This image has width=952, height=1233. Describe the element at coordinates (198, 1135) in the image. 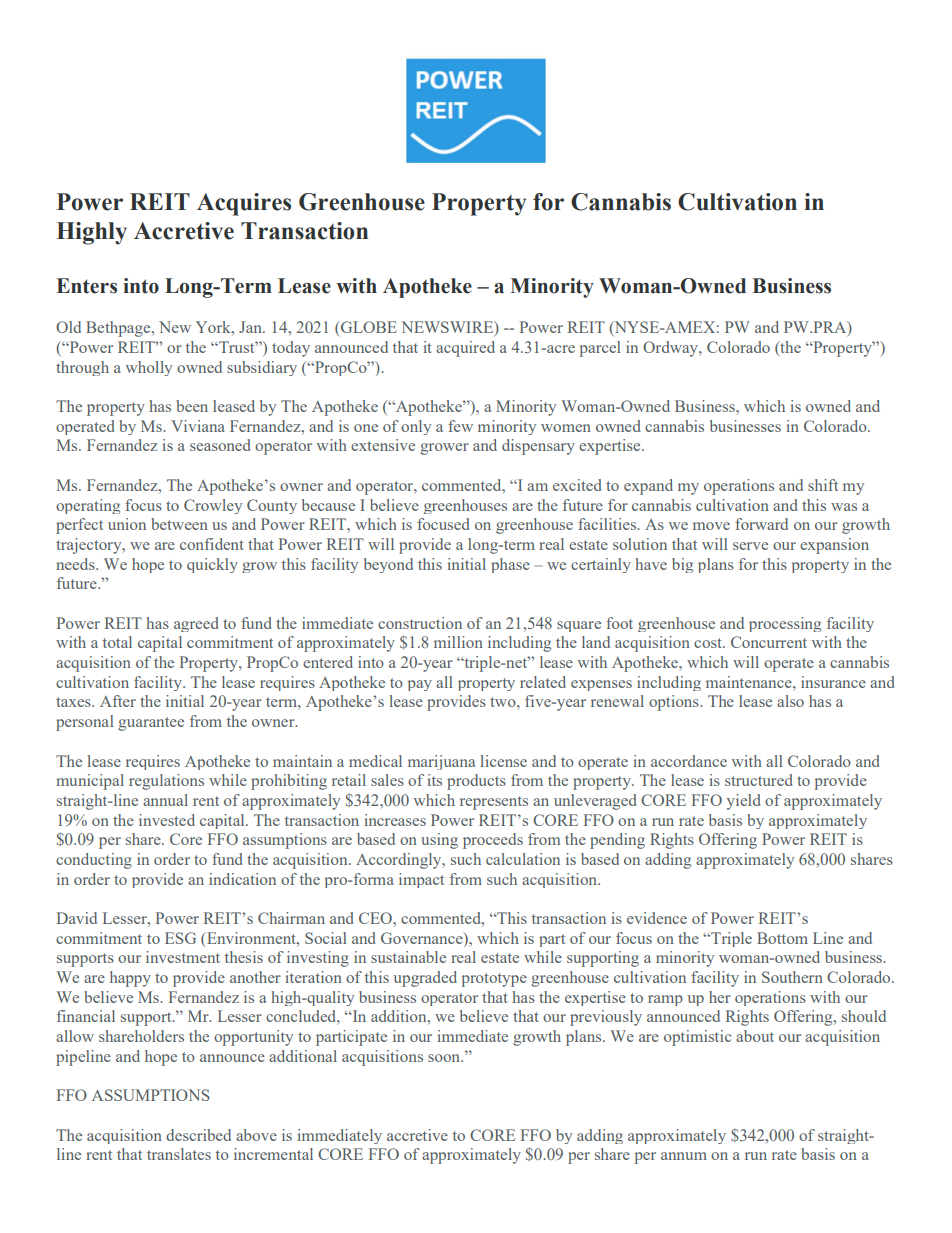

I see `described` at that location.
